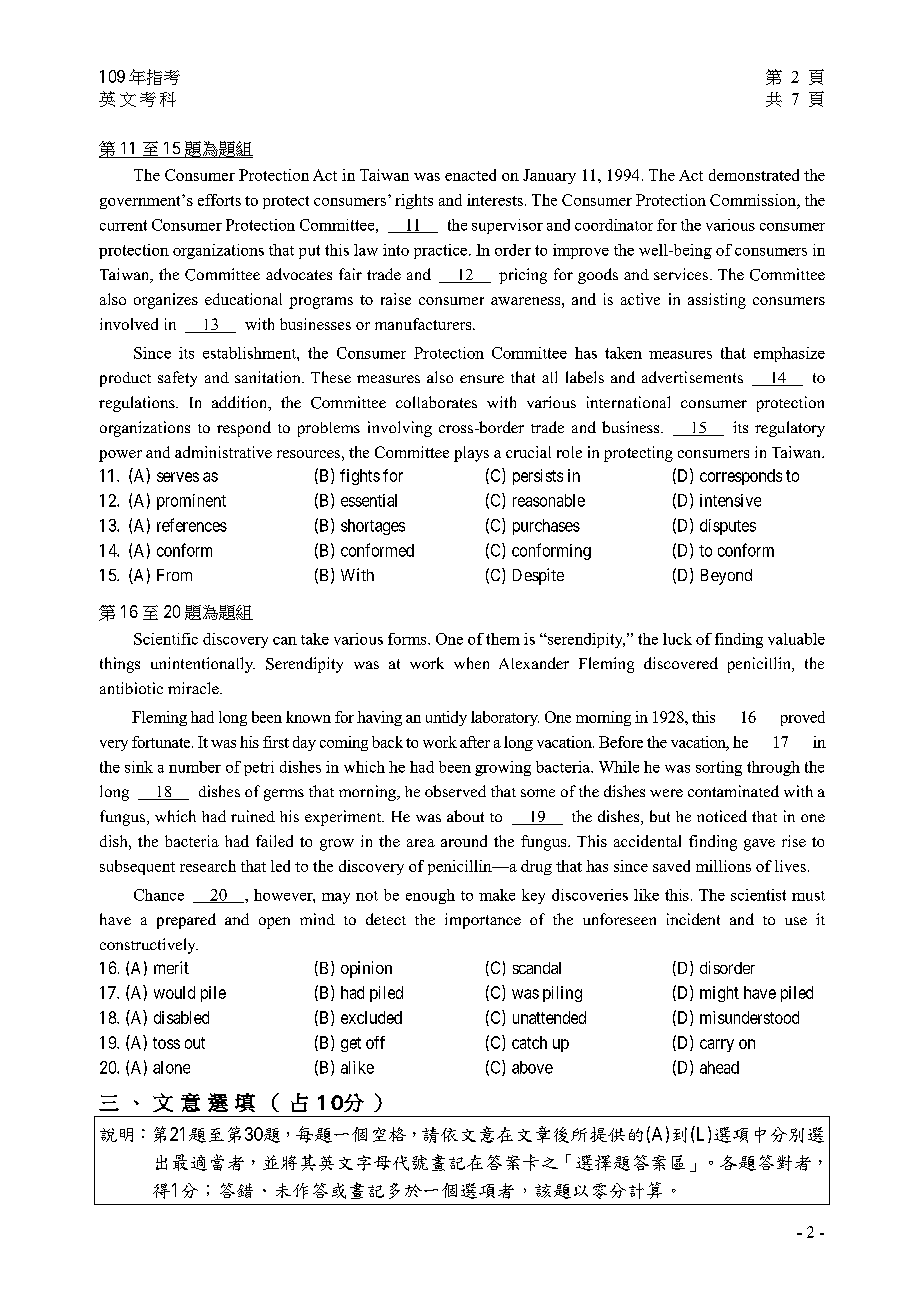 The image size is (924, 1308). Describe the element at coordinates (754, 175) in the screenshot. I see `demonstrated` at that location.
